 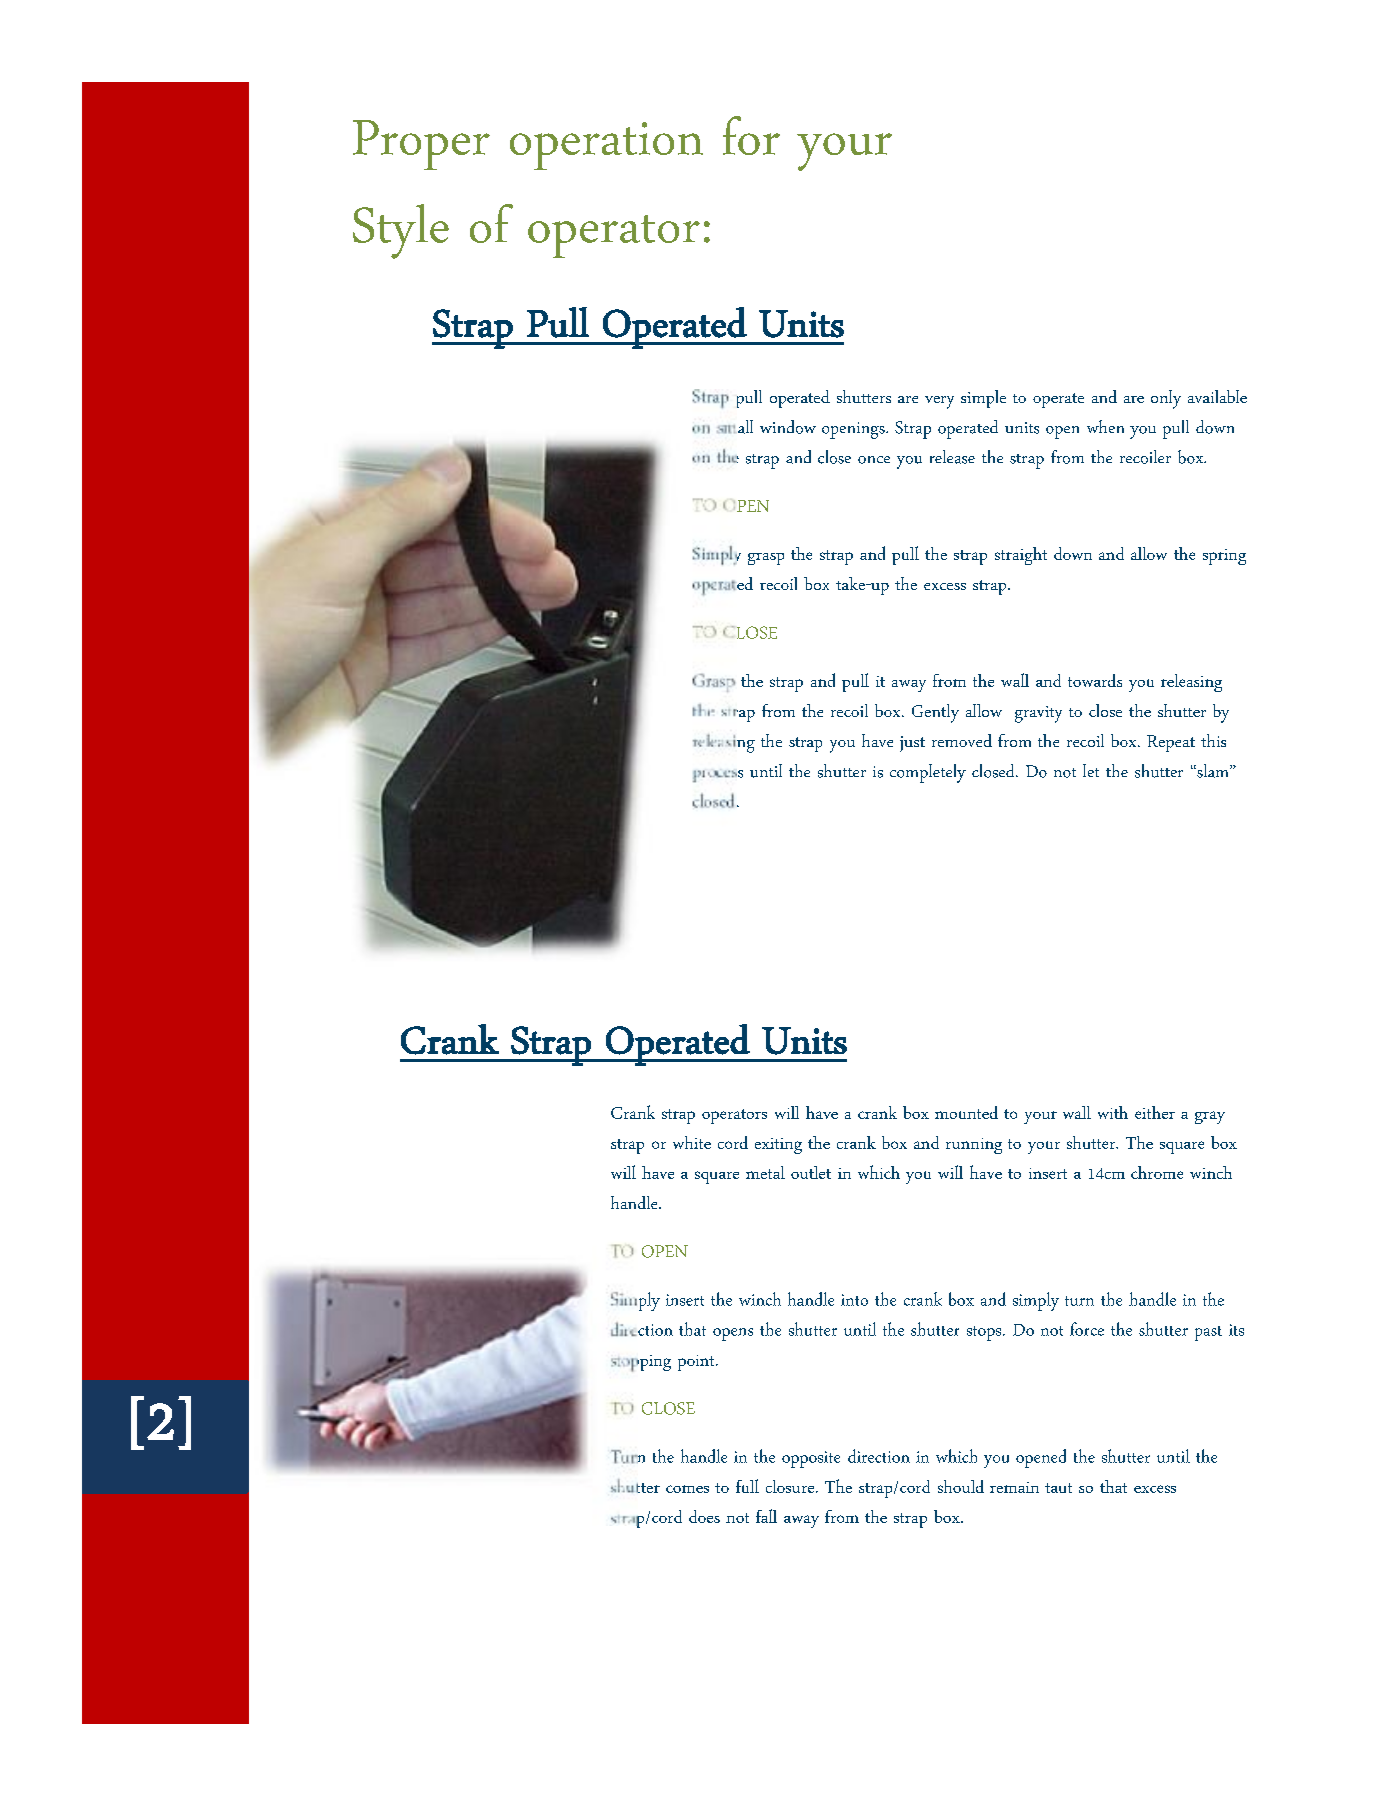 I want to click on outlet, so click(x=811, y=1172).
